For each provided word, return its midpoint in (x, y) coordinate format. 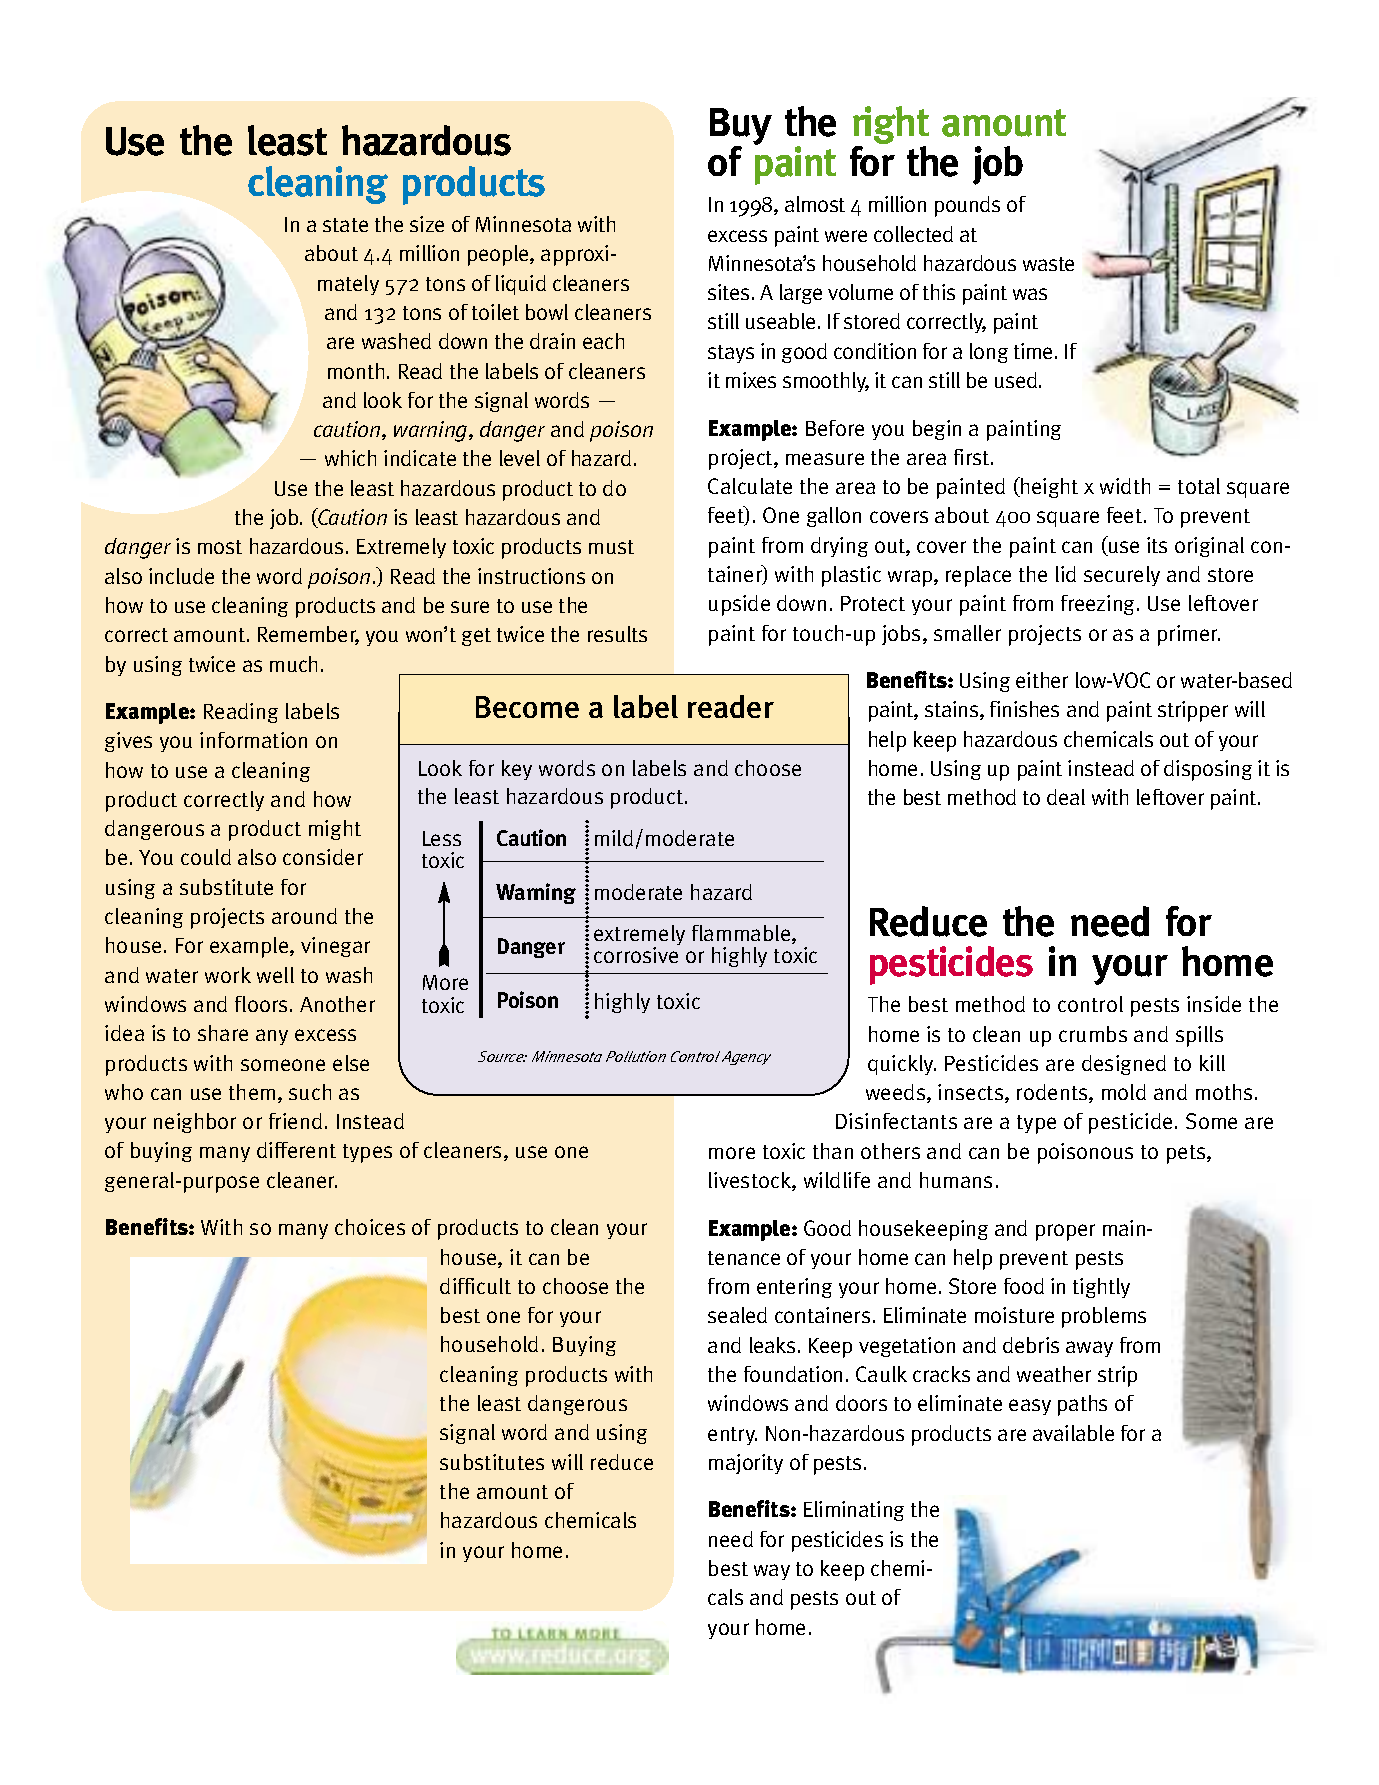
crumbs (1093, 1034)
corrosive (636, 955)
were (846, 236)
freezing (1099, 605)
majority (746, 1464)
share (223, 1033)
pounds (967, 206)
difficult (475, 1286)
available (1073, 1433)
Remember (308, 635)
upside (739, 605)
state (345, 225)
